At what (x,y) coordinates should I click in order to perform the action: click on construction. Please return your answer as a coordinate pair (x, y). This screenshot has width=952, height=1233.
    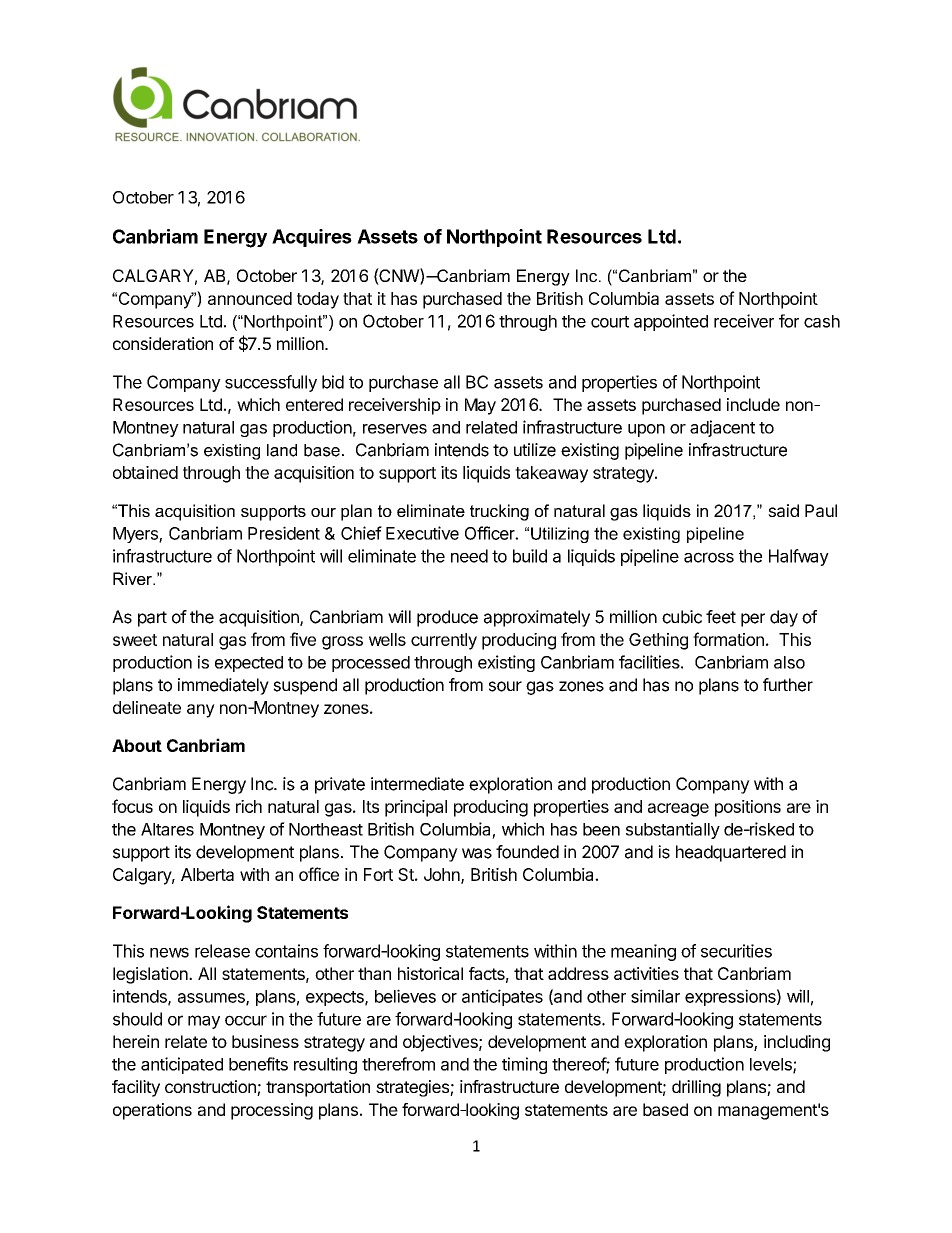
    Looking at the image, I should click on (211, 1088).
